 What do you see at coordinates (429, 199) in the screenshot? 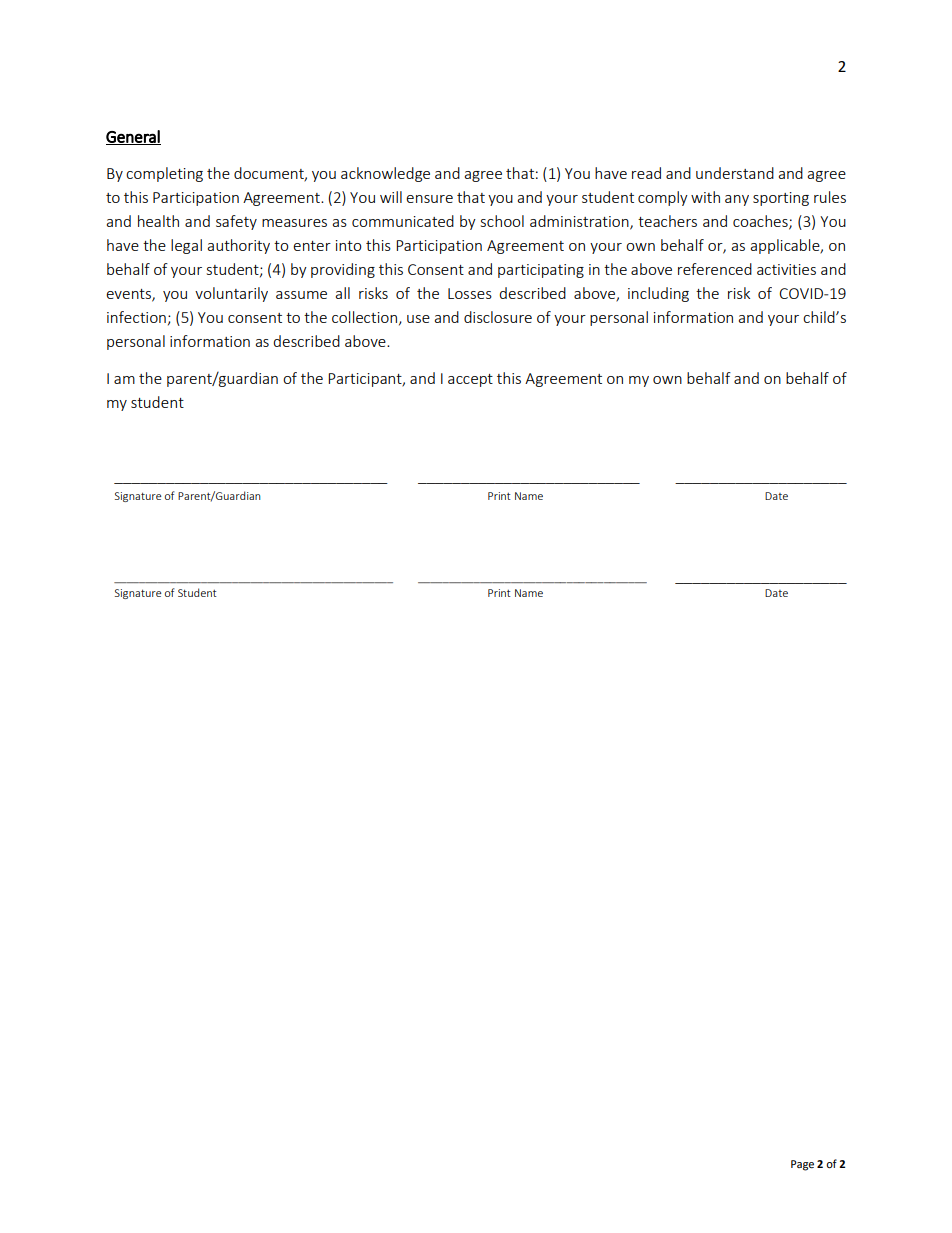
I see `ensure` at bounding box center [429, 199].
